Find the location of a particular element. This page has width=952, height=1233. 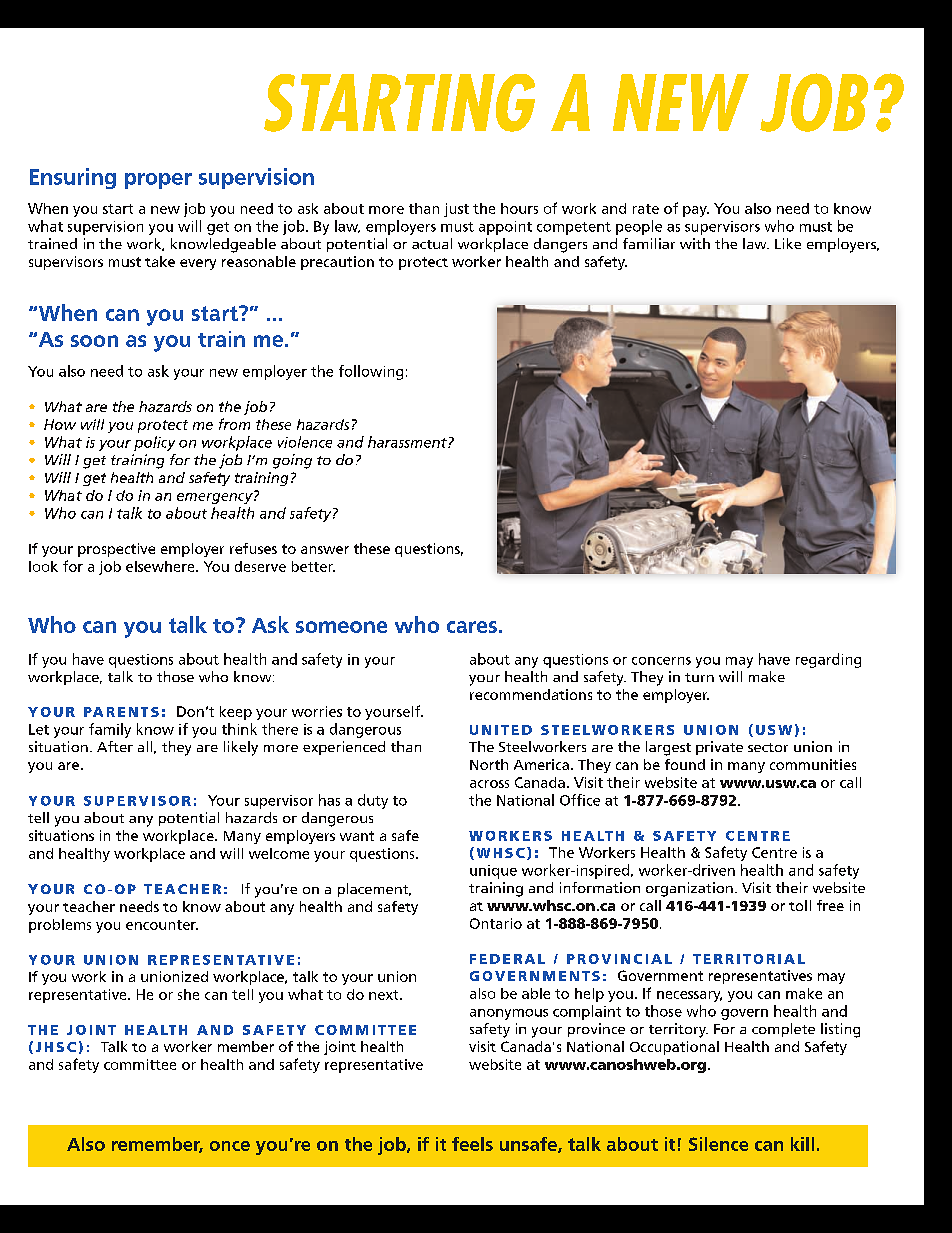

proper is located at coordinates (158, 181).
